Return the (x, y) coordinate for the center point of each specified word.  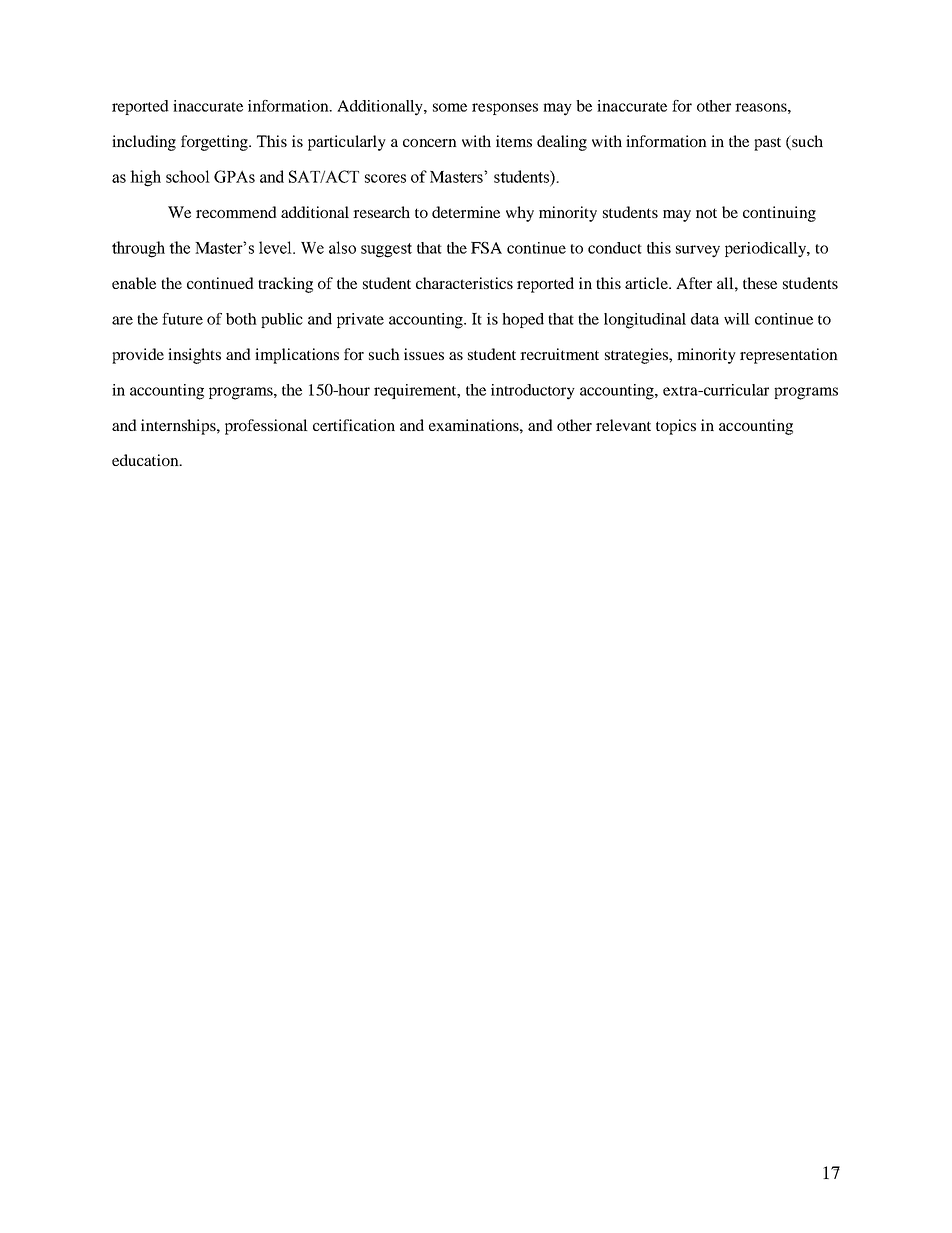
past (767, 144)
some (450, 107)
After (694, 283)
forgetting (216, 143)
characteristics (464, 283)
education (146, 460)
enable (134, 283)
